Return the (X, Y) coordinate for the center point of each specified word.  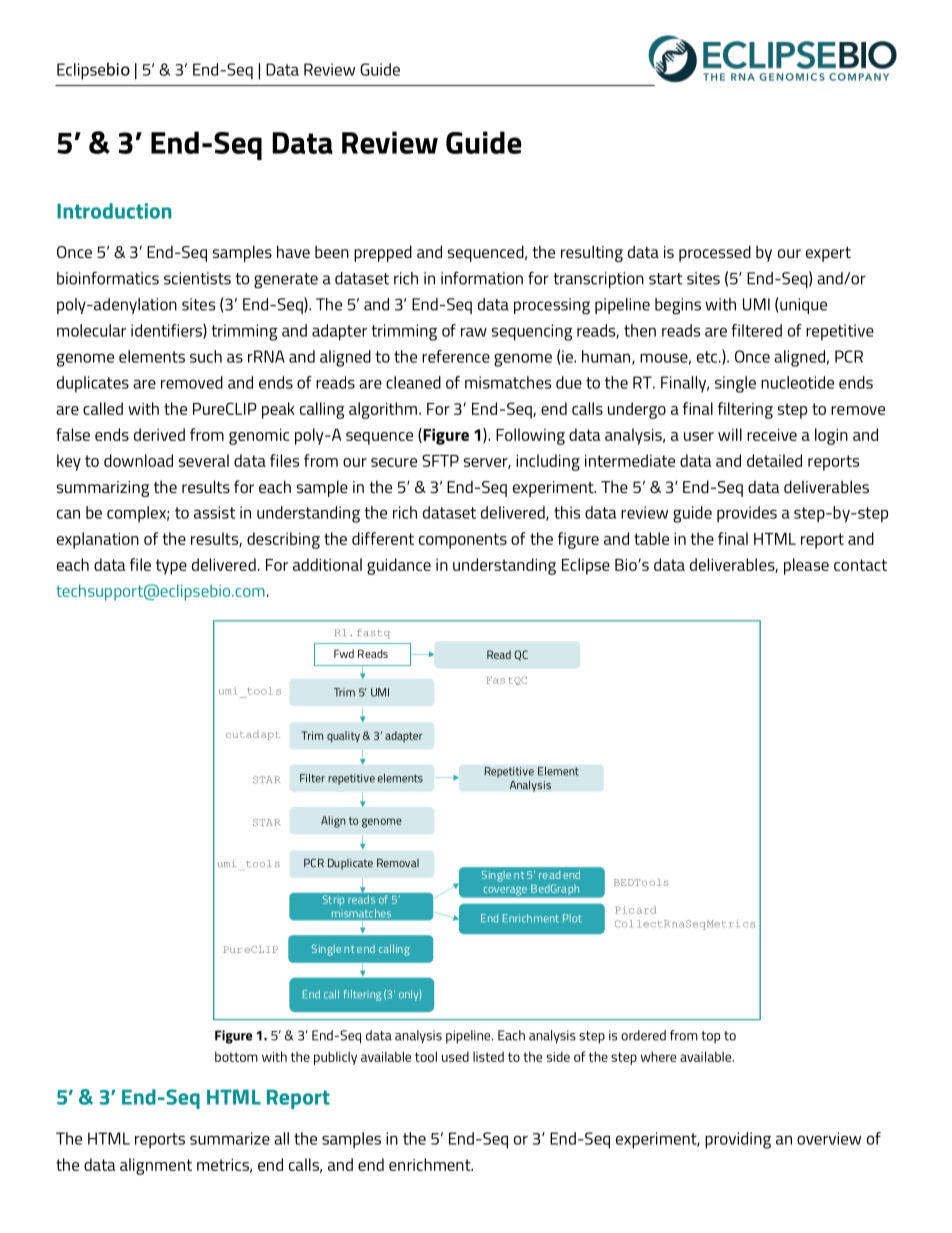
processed (715, 253)
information (482, 278)
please (806, 566)
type (171, 567)
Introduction (114, 211)
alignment (156, 1166)
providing (738, 1140)
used (455, 1056)
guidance (399, 566)
